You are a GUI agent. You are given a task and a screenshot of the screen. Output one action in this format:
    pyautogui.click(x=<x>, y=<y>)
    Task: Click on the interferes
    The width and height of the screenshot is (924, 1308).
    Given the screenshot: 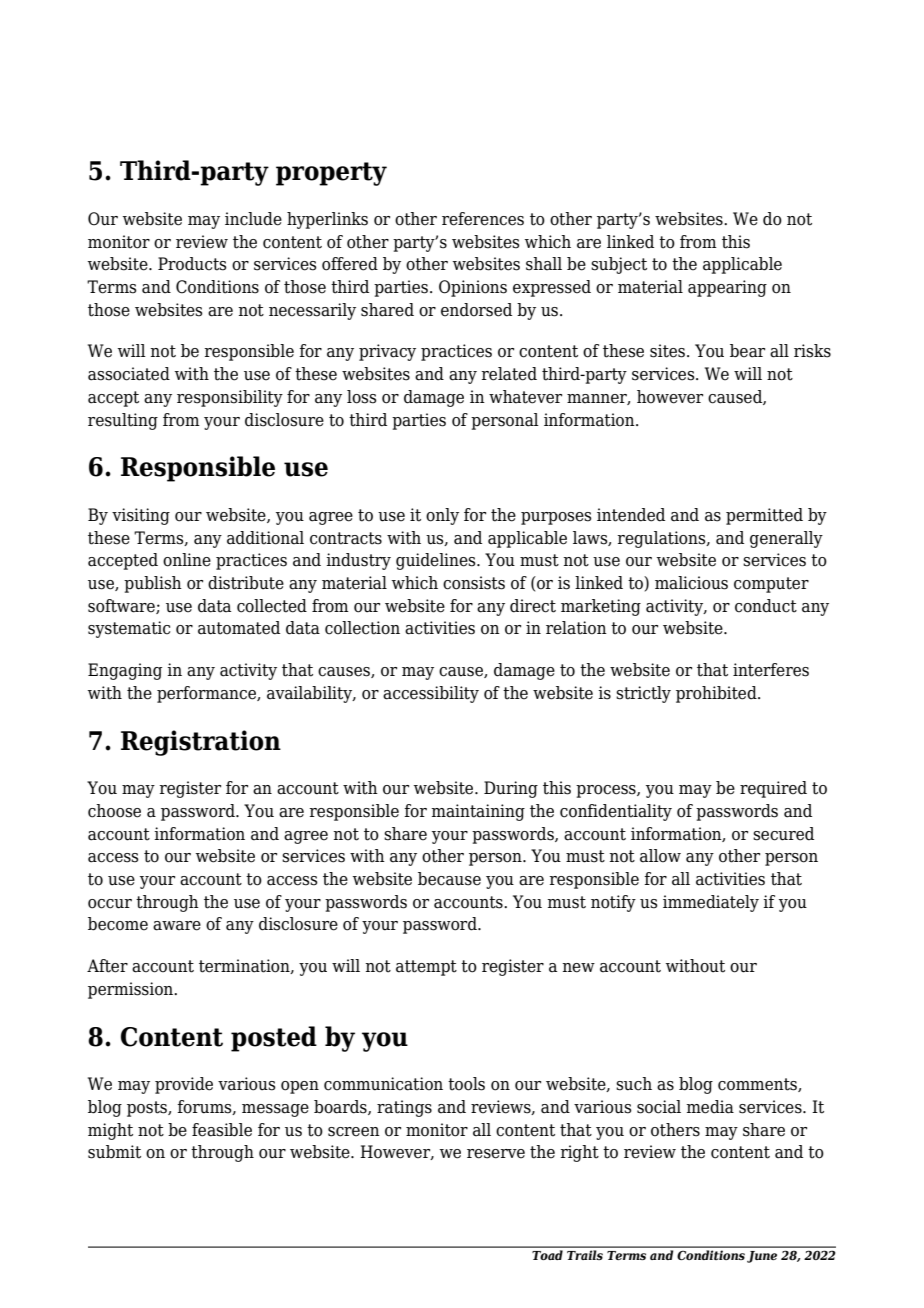 What is the action you would take?
    pyautogui.click(x=771, y=670)
